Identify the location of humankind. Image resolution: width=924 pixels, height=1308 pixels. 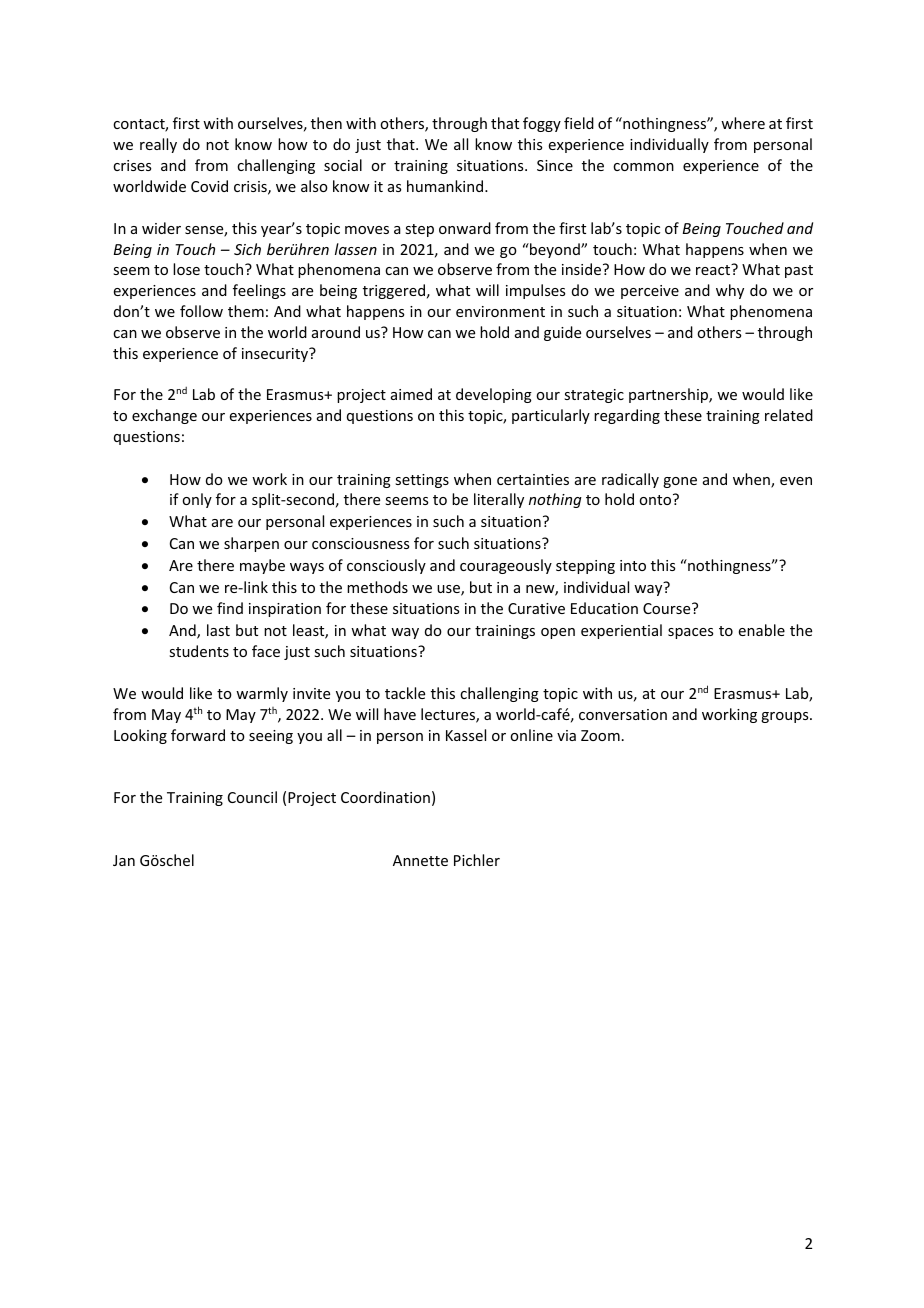
(446, 186).
